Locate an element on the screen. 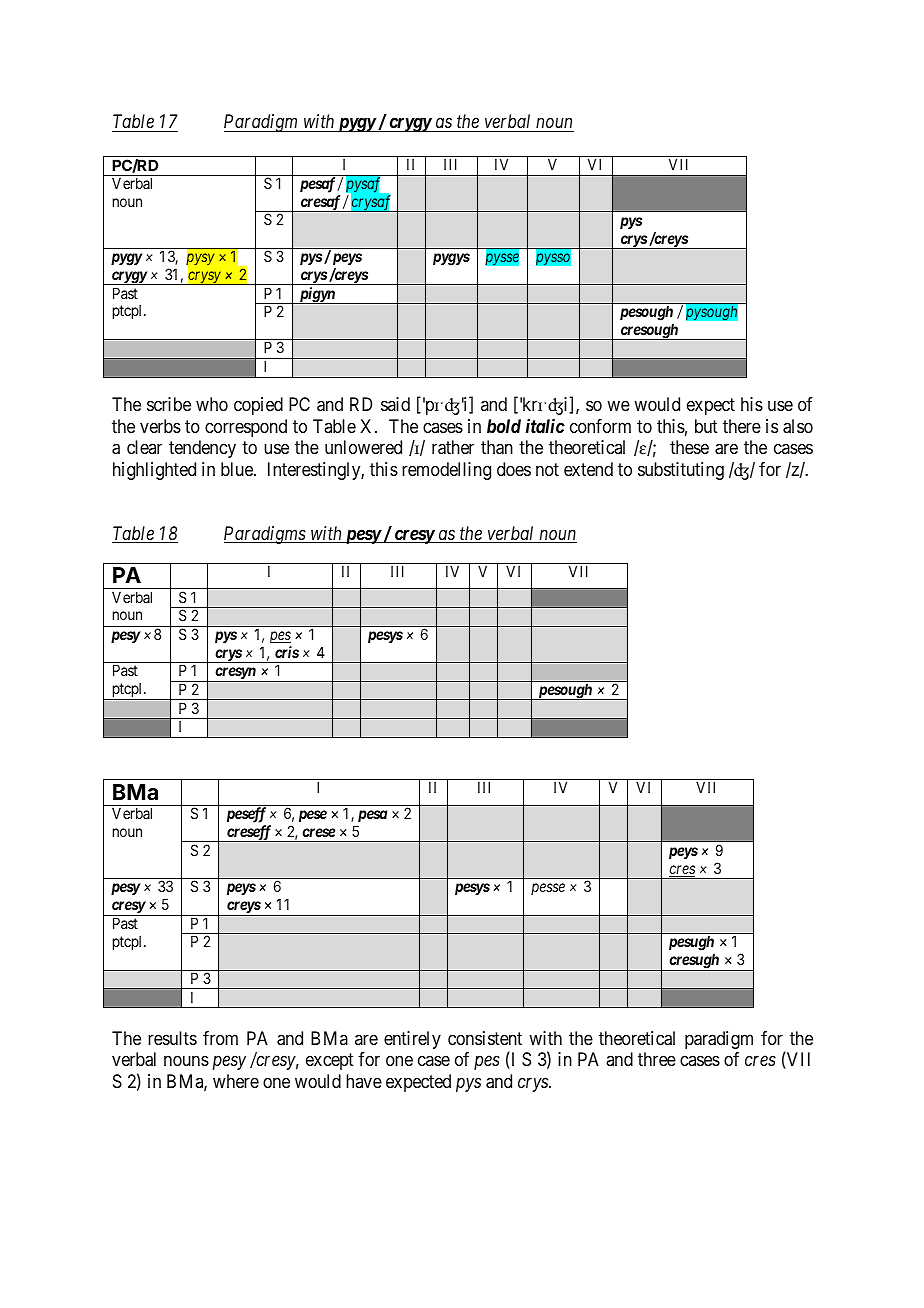 The height and width of the screenshot is (1308, 924). but is located at coordinates (706, 426).
